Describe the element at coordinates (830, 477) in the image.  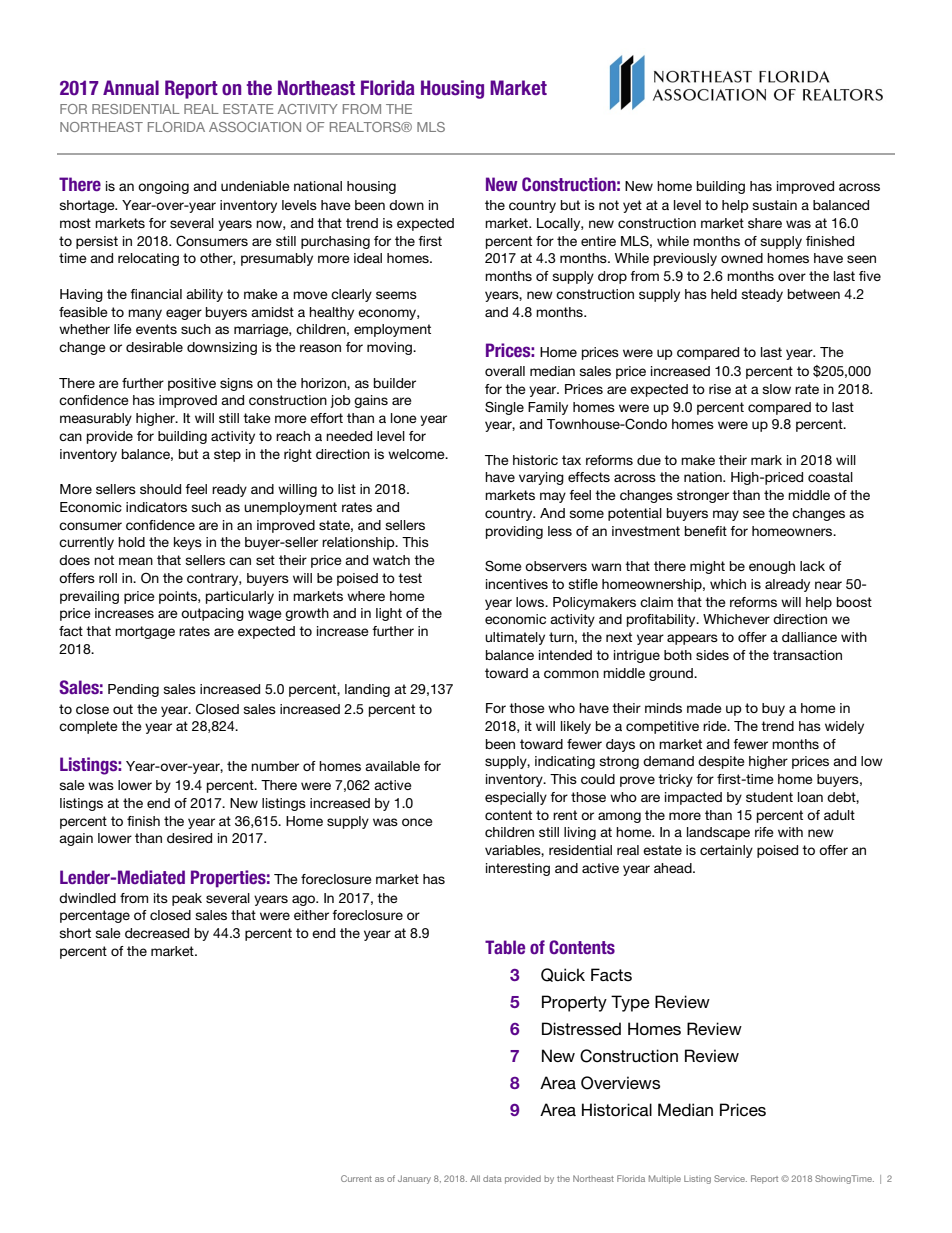
I see `coastal` at that location.
